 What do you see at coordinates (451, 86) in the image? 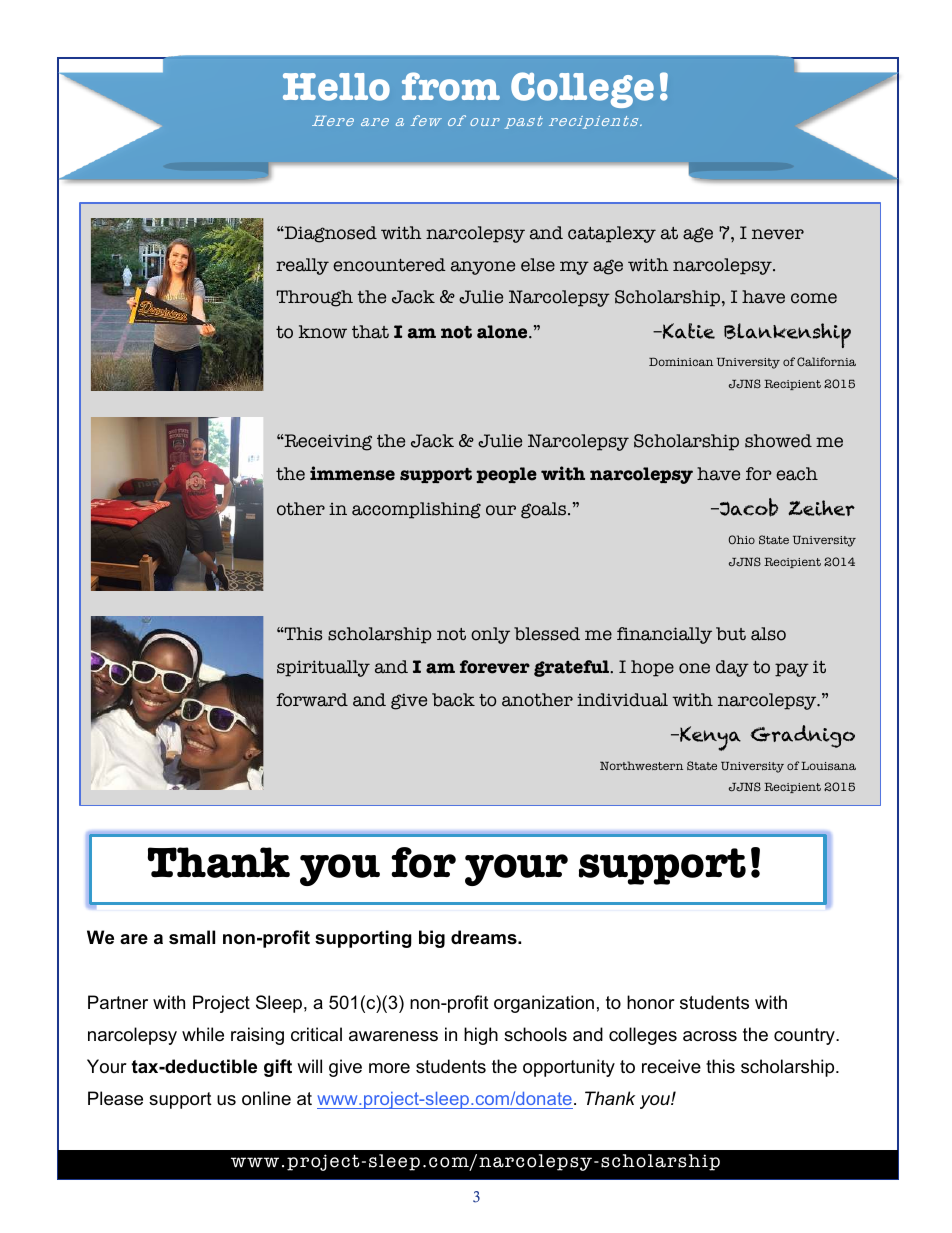
I see `from` at bounding box center [451, 86].
